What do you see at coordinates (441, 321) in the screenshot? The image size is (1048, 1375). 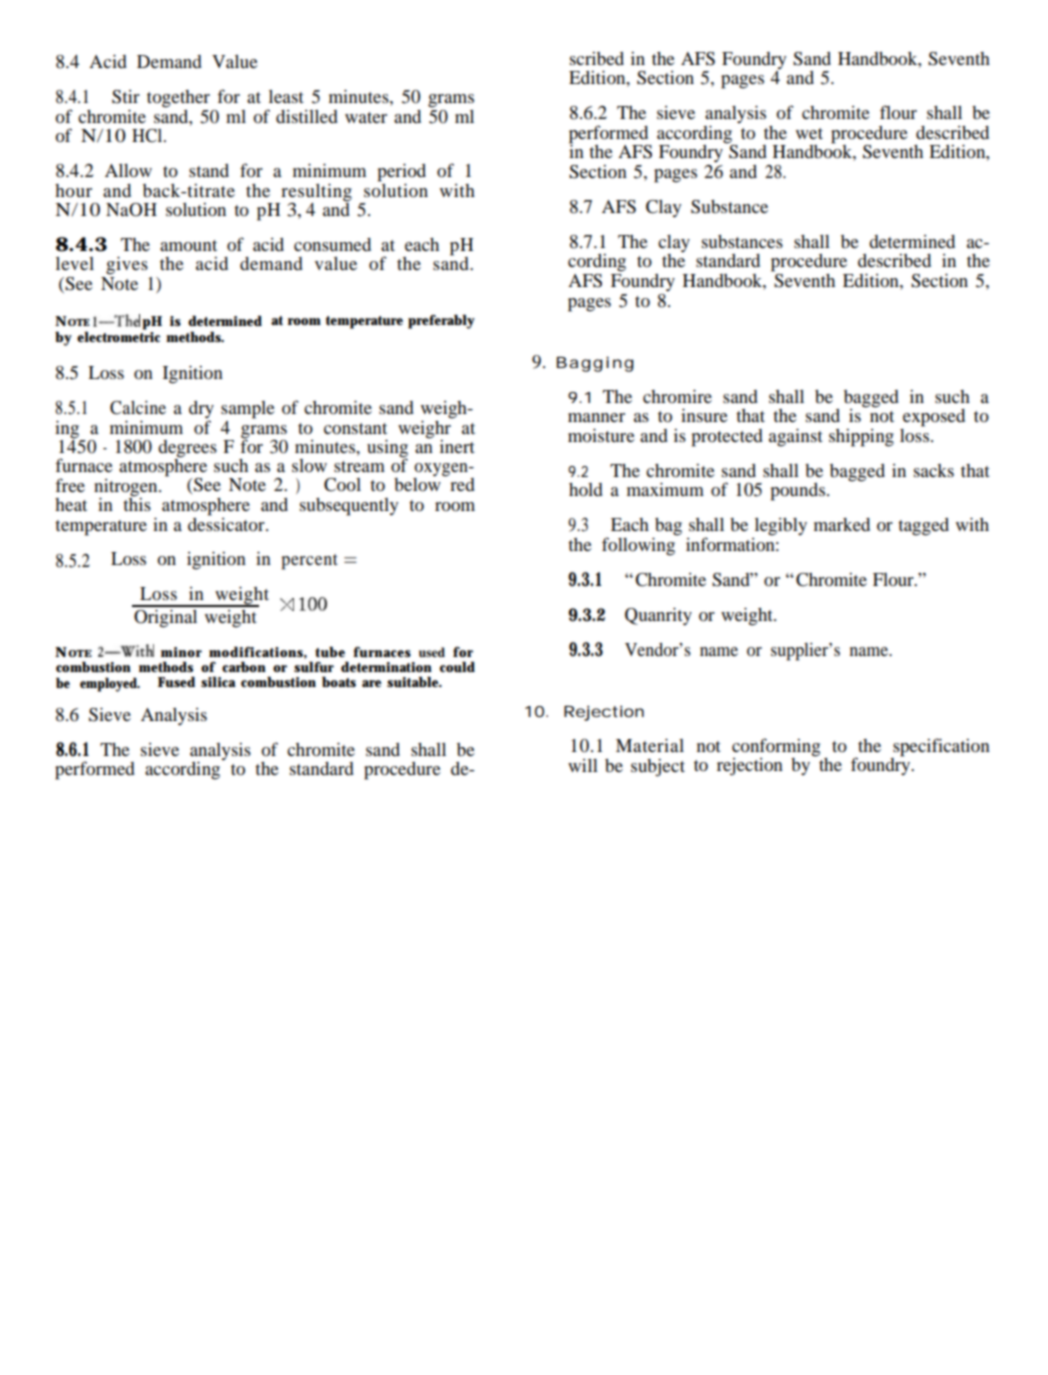 I see `preferably` at bounding box center [441, 321].
